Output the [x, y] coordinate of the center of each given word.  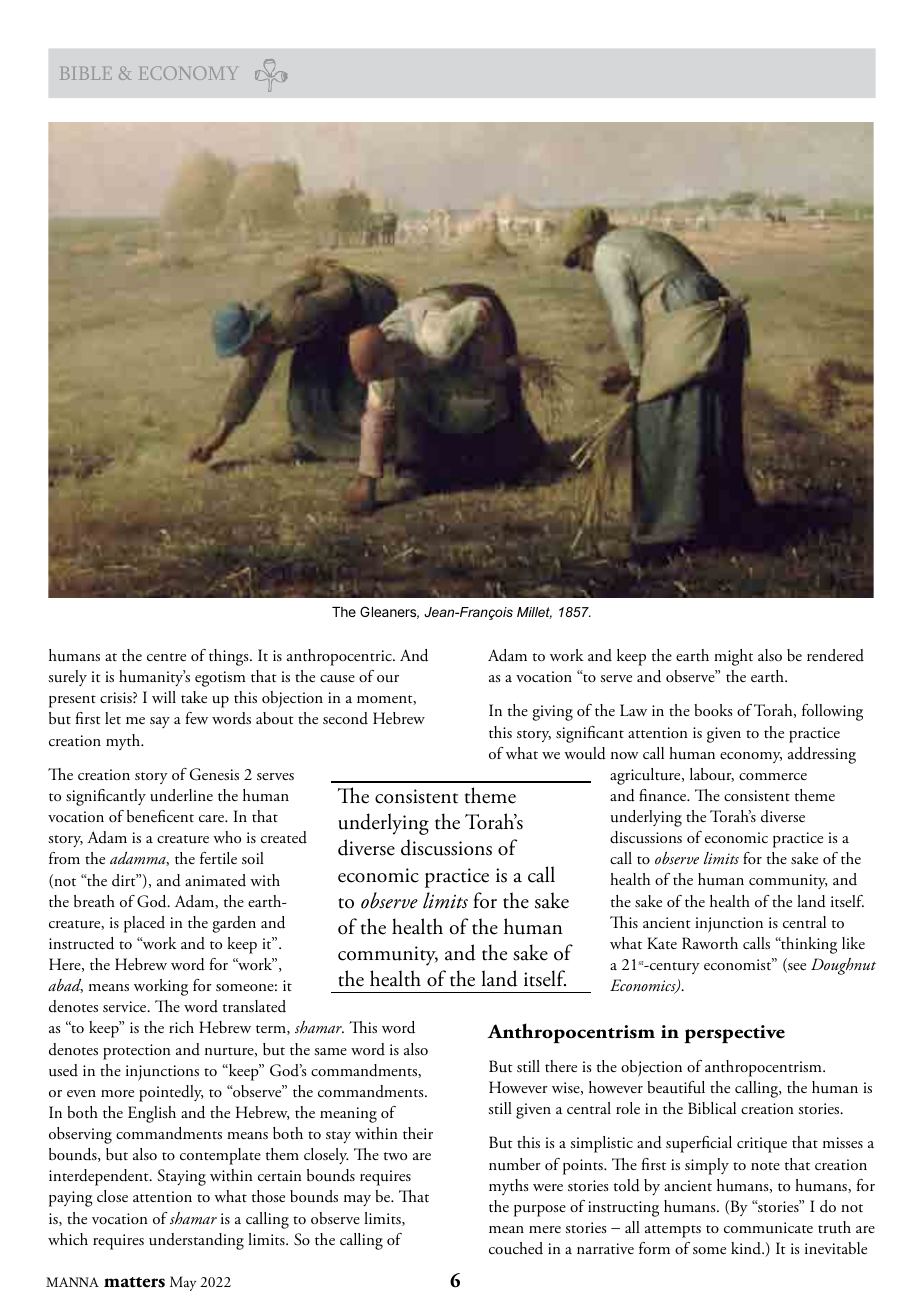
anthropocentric [340, 657]
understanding [196, 1241]
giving [552, 713]
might [733, 657]
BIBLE [86, 73]
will [164, 697]
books [713, 710]
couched [516, 1248]
